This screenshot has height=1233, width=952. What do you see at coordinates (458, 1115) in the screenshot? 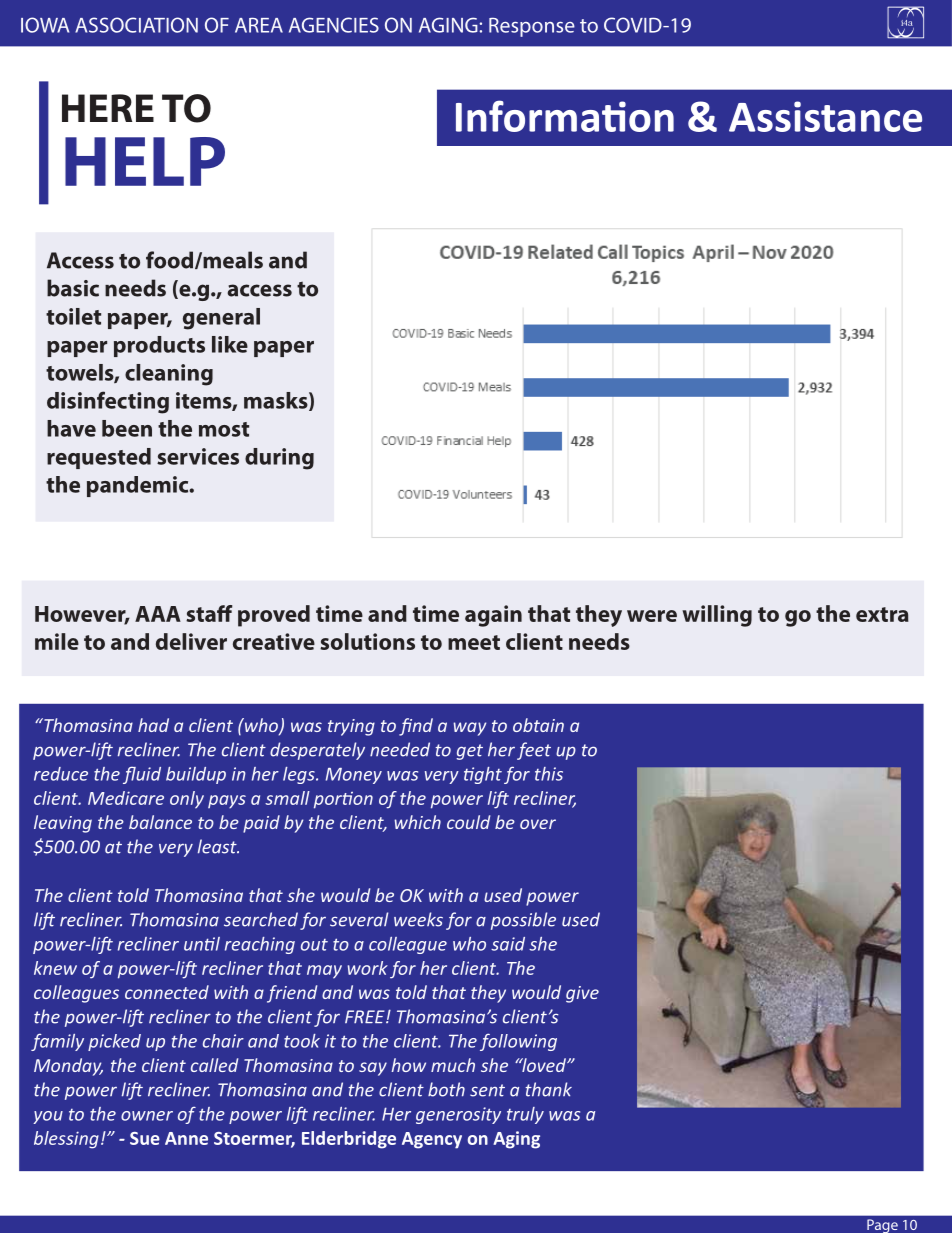
I see `generosity` at bounding box center [458, 1115].
